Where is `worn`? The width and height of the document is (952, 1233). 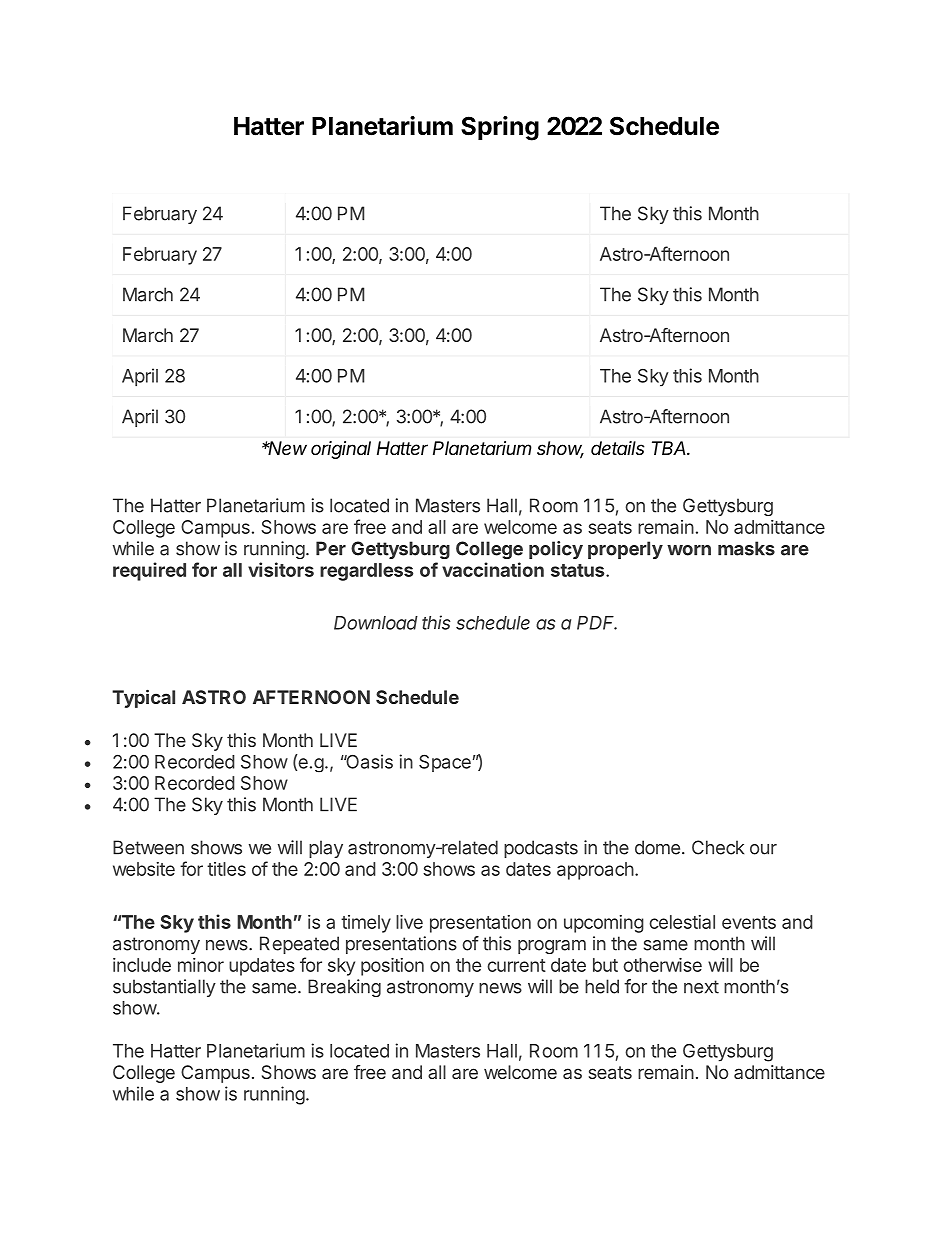 worn is located at coordinates (689, 550).
